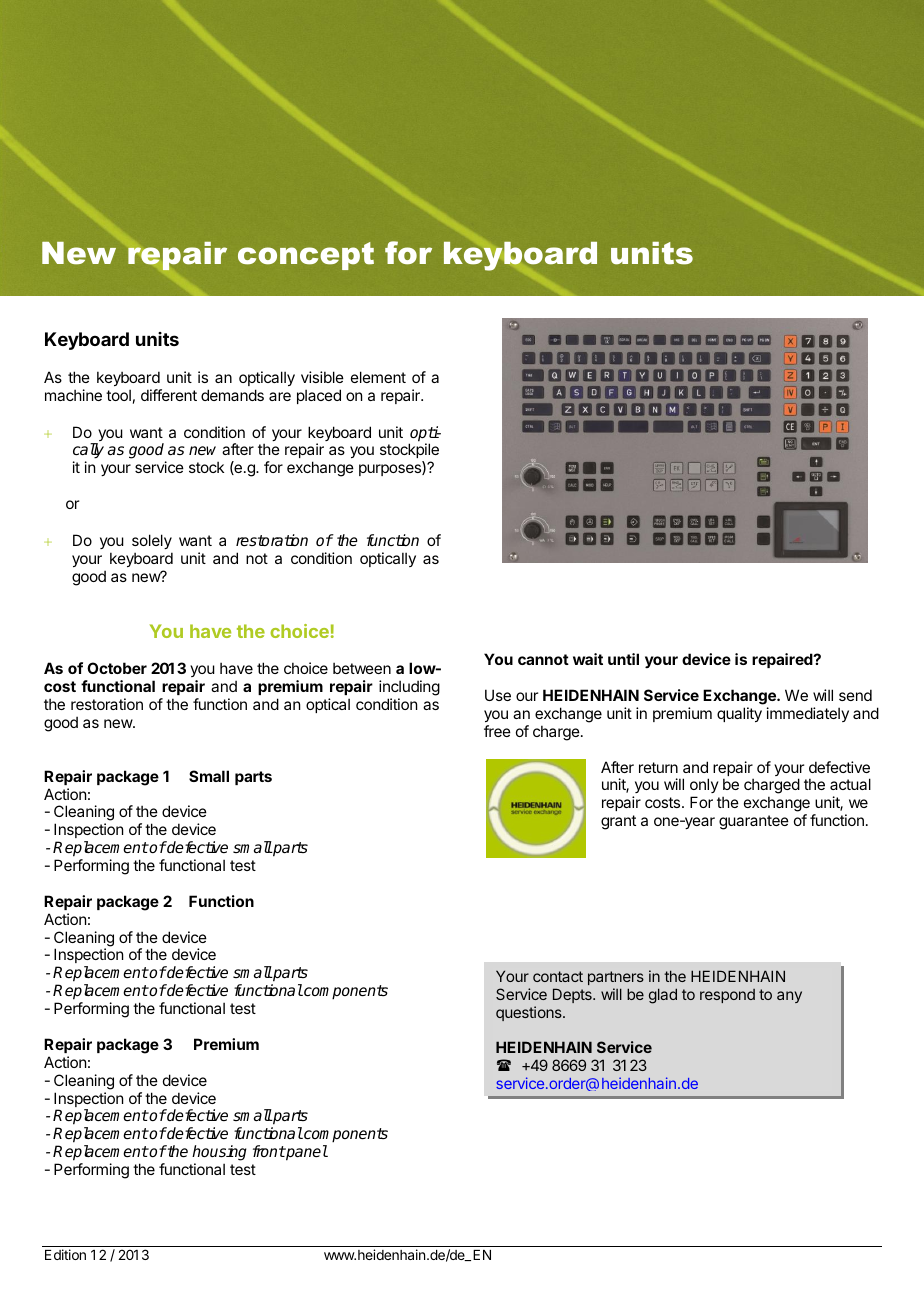  Describe the element at coordinates (739, 714) in the document. I see `quality` at that location.
